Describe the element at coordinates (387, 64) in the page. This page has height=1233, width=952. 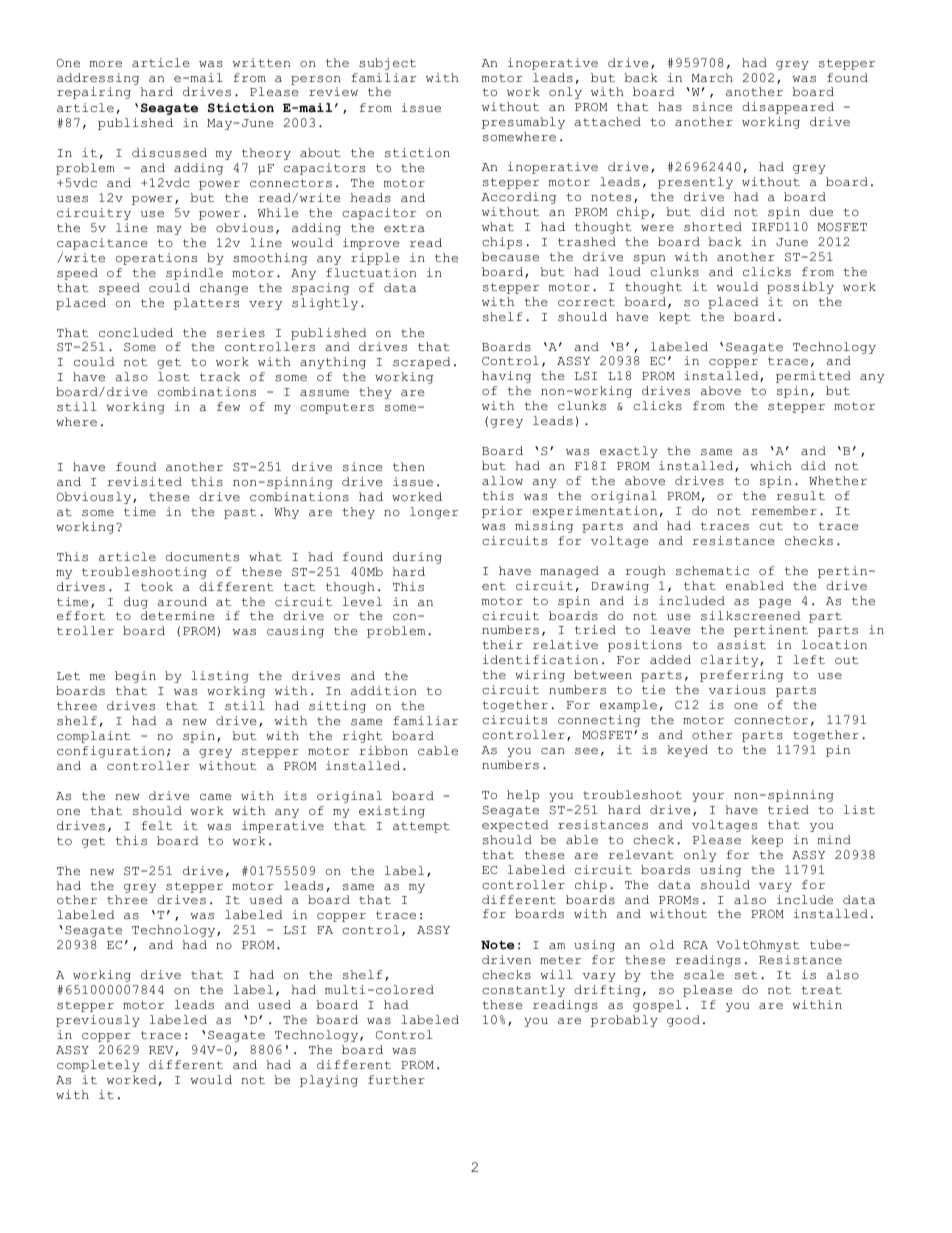
I see `subject` at that location.
